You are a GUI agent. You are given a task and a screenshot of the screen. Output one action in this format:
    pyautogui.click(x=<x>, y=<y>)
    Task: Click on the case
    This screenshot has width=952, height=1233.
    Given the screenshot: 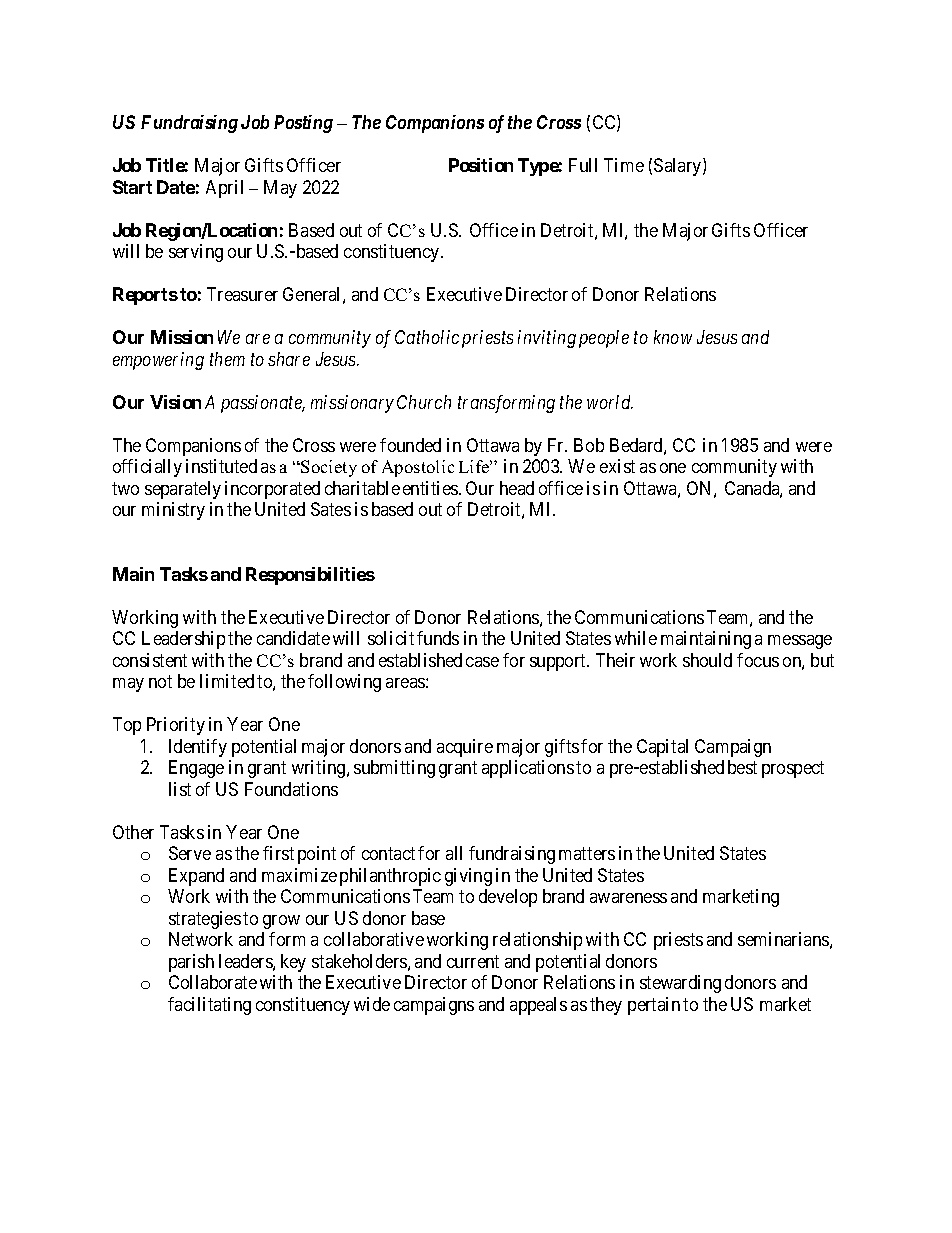 What is the action you would take?
    pyautogui.click(x=482, y=662)
